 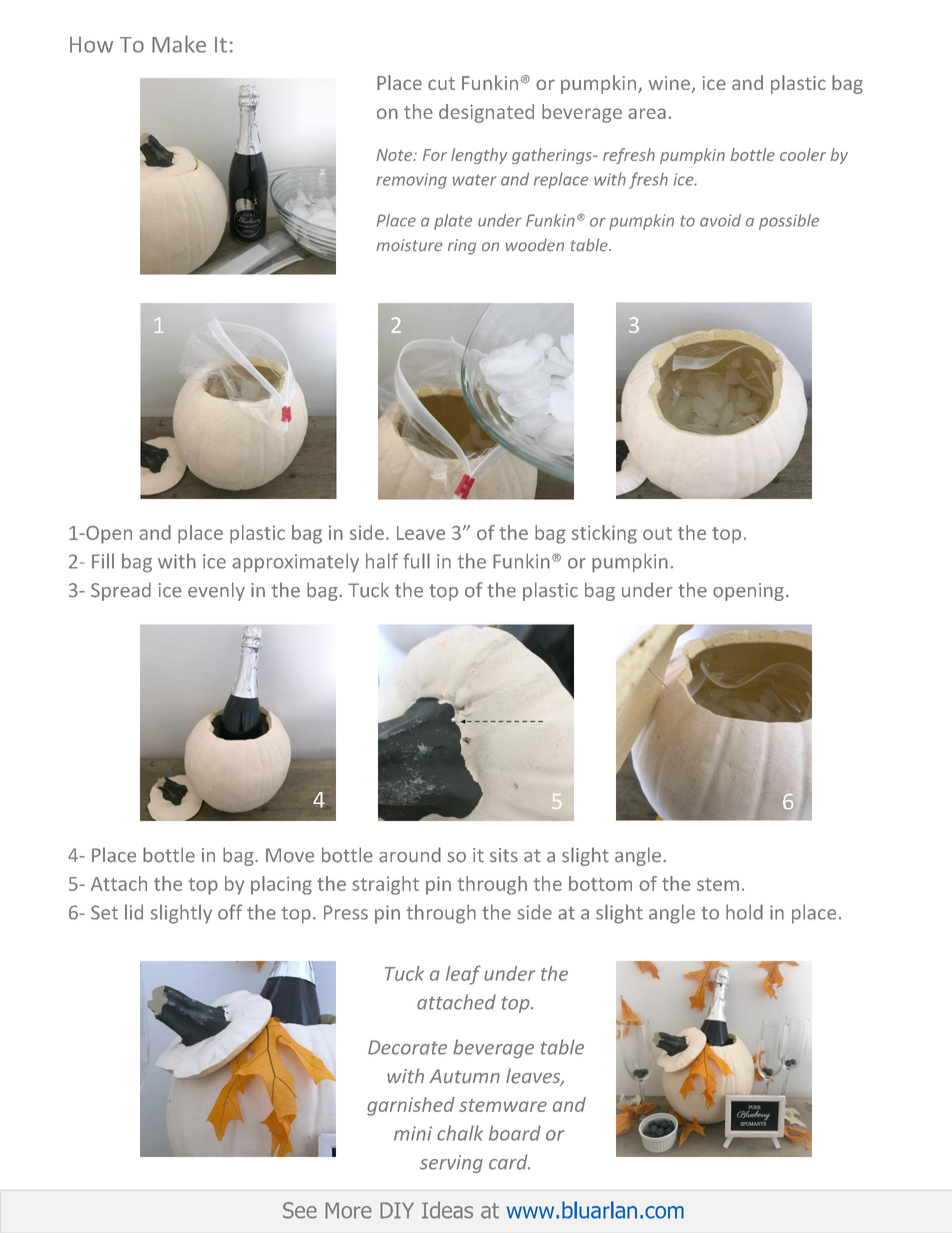 I want to click on straight, so click(x=385, y=885).
